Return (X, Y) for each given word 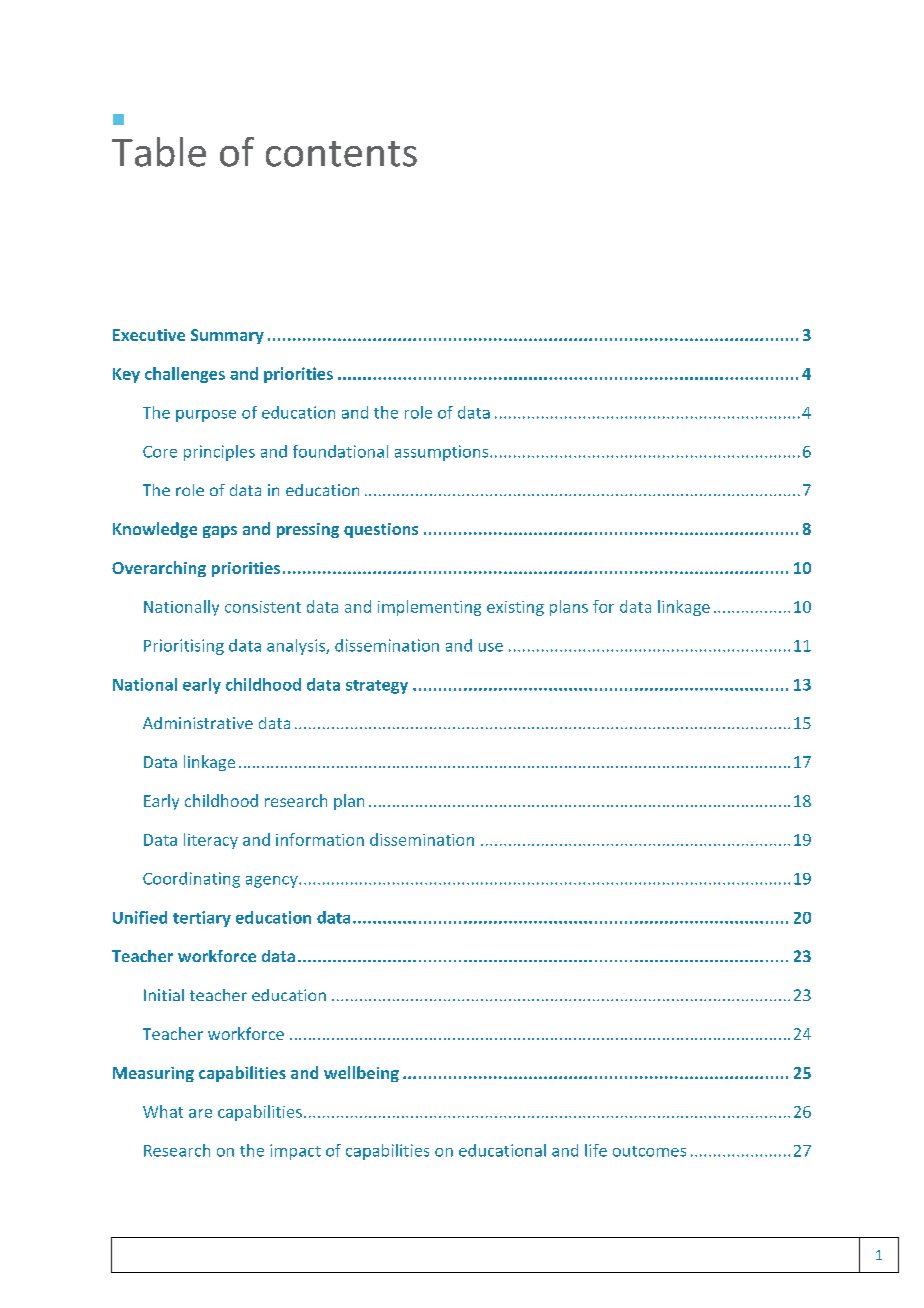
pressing (308, 530)
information (320, 839)
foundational (340, 451)
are (200, 1113)
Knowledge (155, 530)
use (491, 647)
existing (515, 608)
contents (341, 154)
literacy (211, 841)
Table (159, 152)
